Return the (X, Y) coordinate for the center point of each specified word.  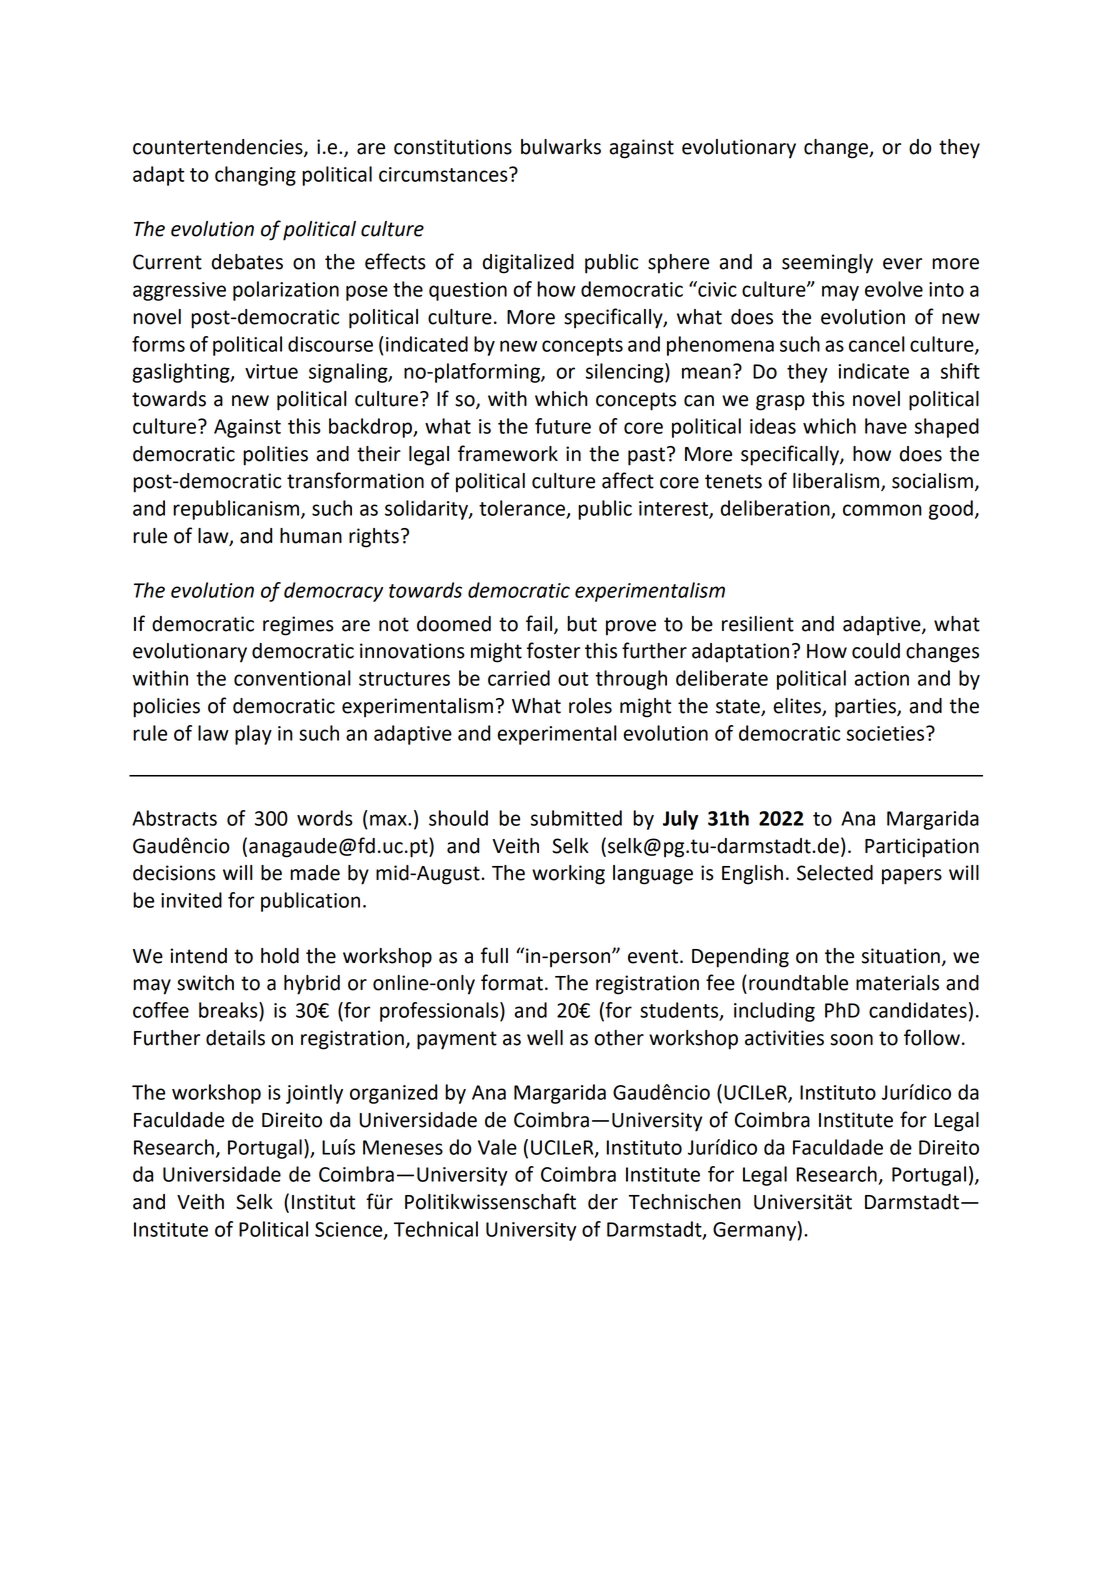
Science (350, 1230)
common (882, 510)
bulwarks (561, 147)
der (603, 1202)
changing (255, 176)
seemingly (827, 264)
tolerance (523, 509)
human (311, 536)
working (568, 875)
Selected (835, 873)
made (315, 873)
